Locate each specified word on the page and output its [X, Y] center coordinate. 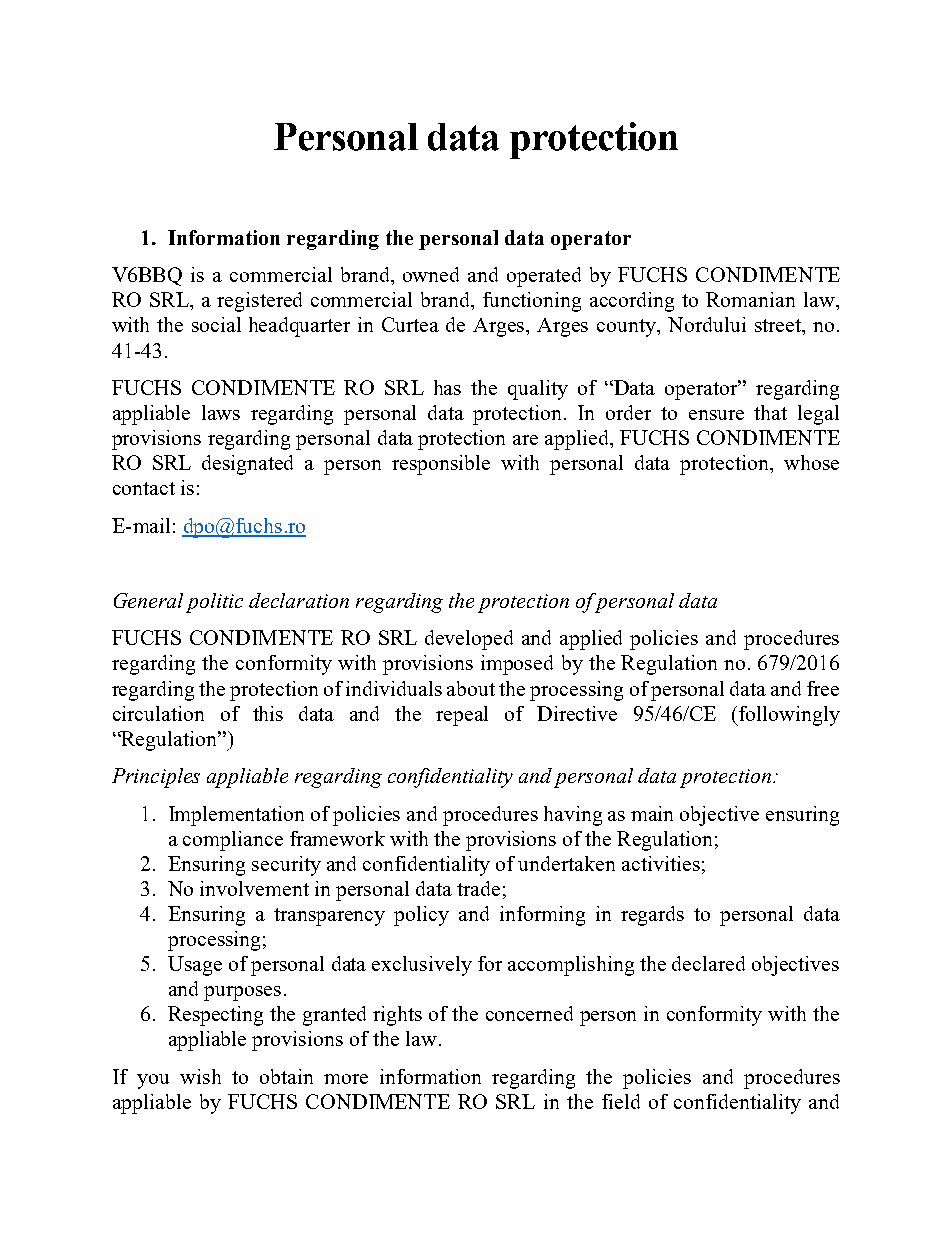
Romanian [750, 299]
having [573, 816]
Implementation [236, 816]
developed [469, 640]
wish [200, 1076]
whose [811, 462]
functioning [532, 302]
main [652, 813]
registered [259, 302]
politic [214, 603]
